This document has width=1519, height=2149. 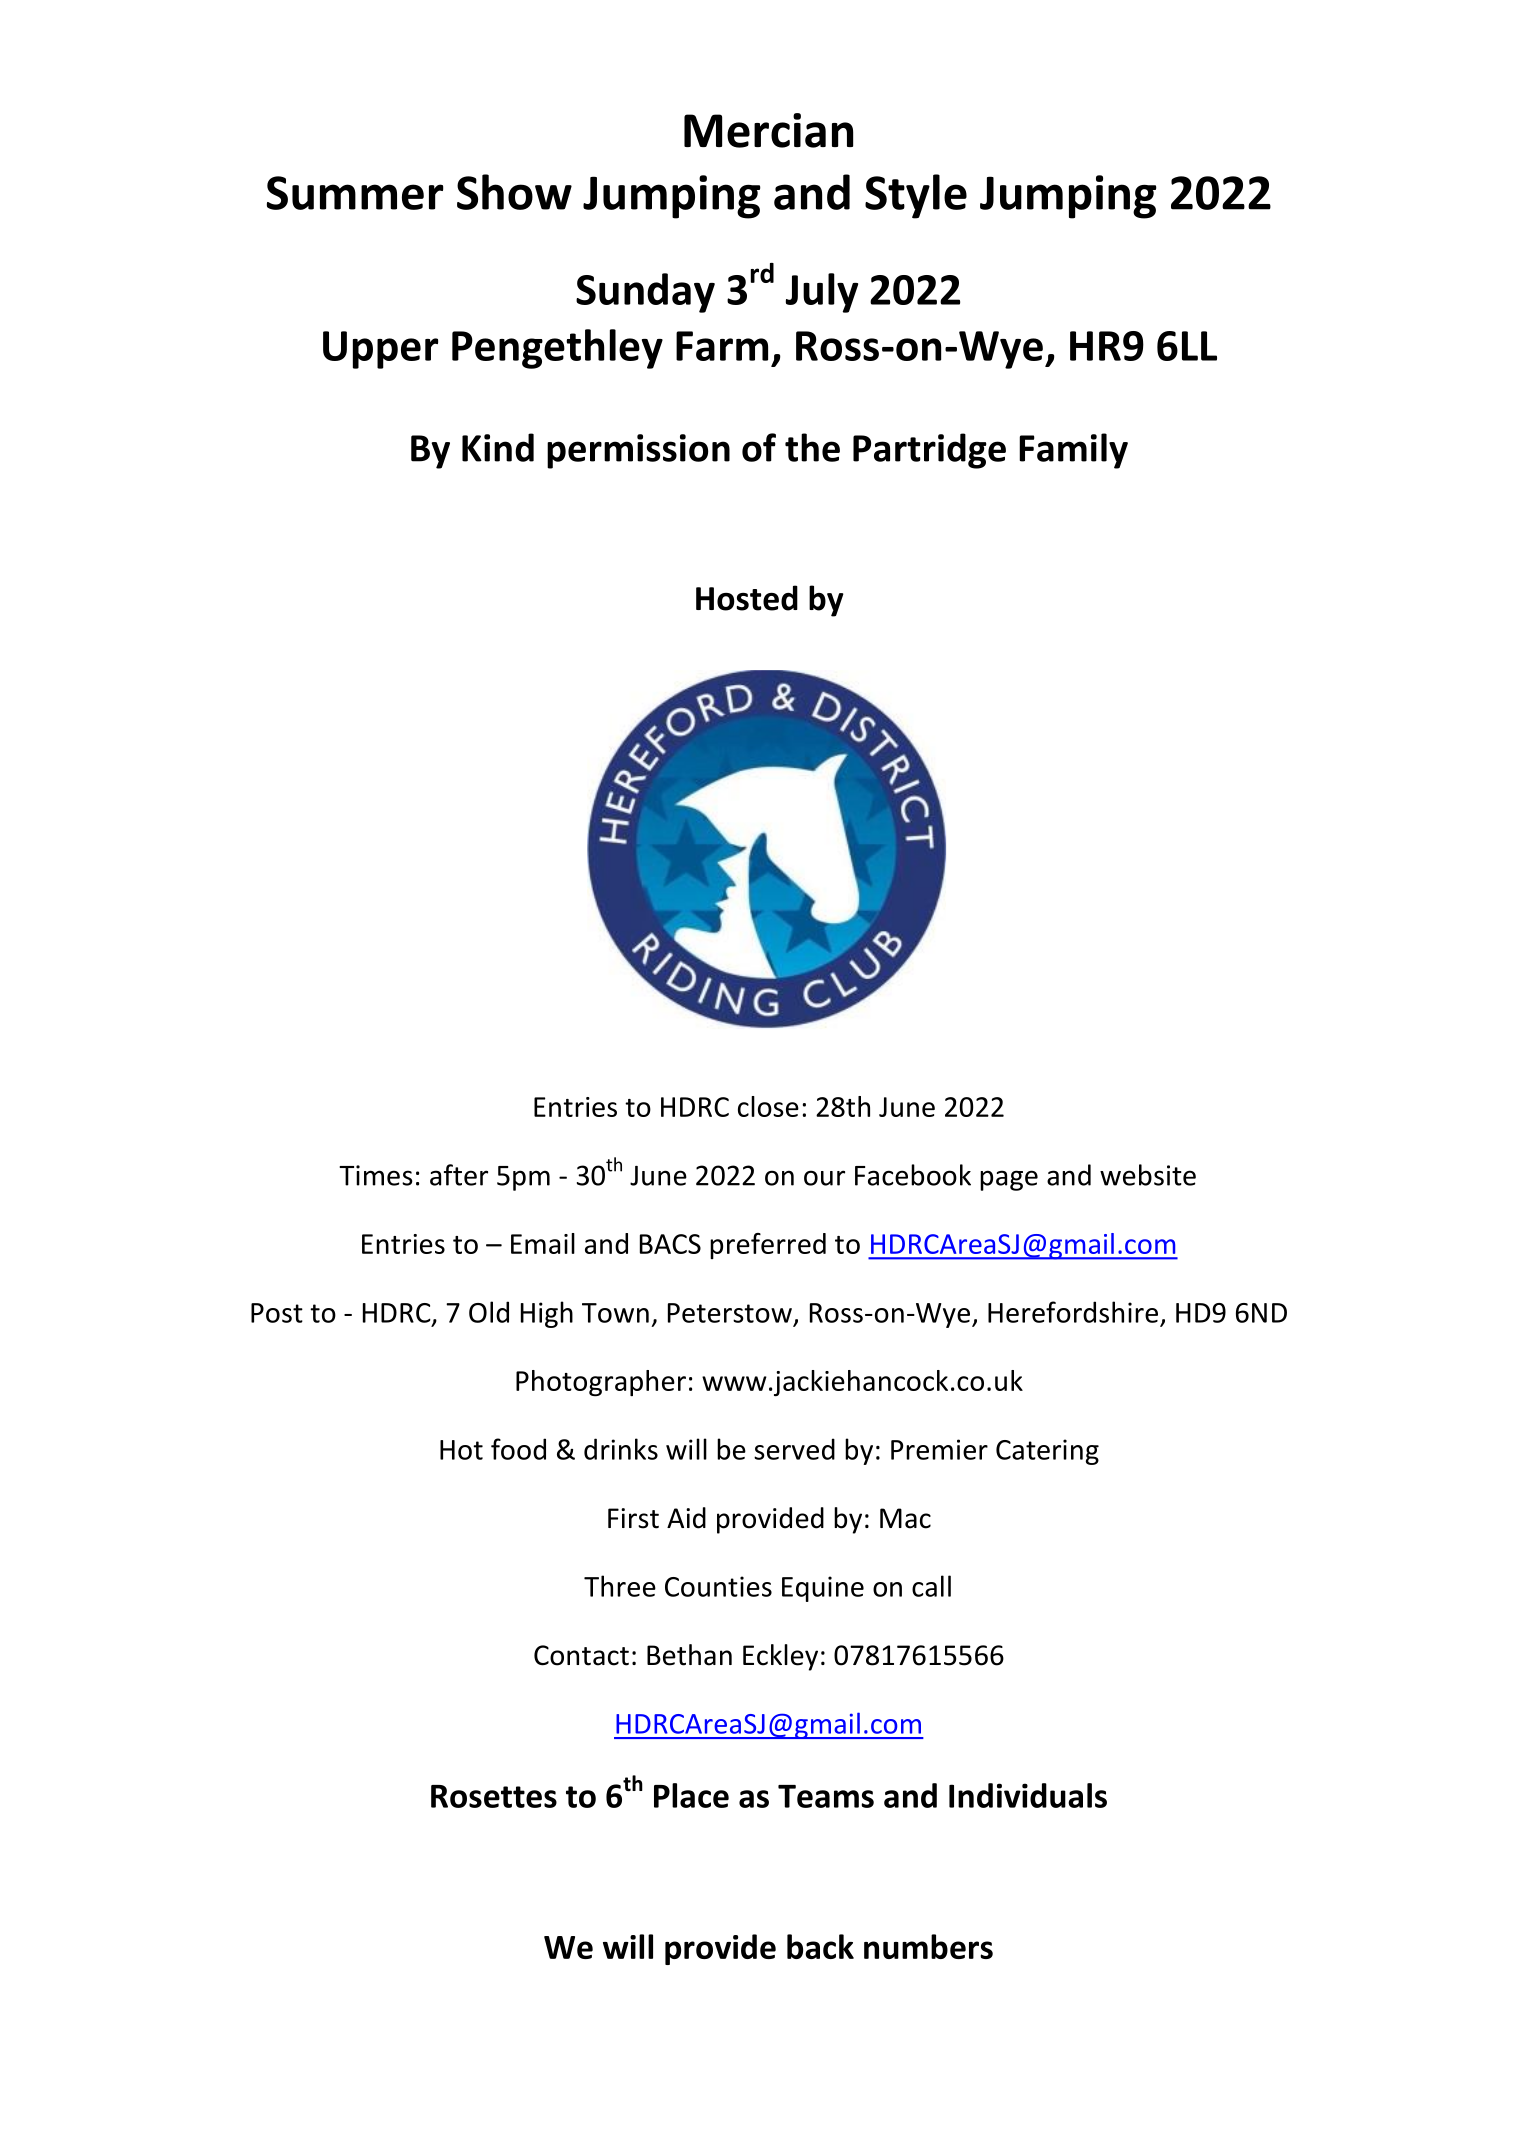 What do you see at coordinates (768, 1106) in the document?
I see `close` at bounding box center [768, 1106].
